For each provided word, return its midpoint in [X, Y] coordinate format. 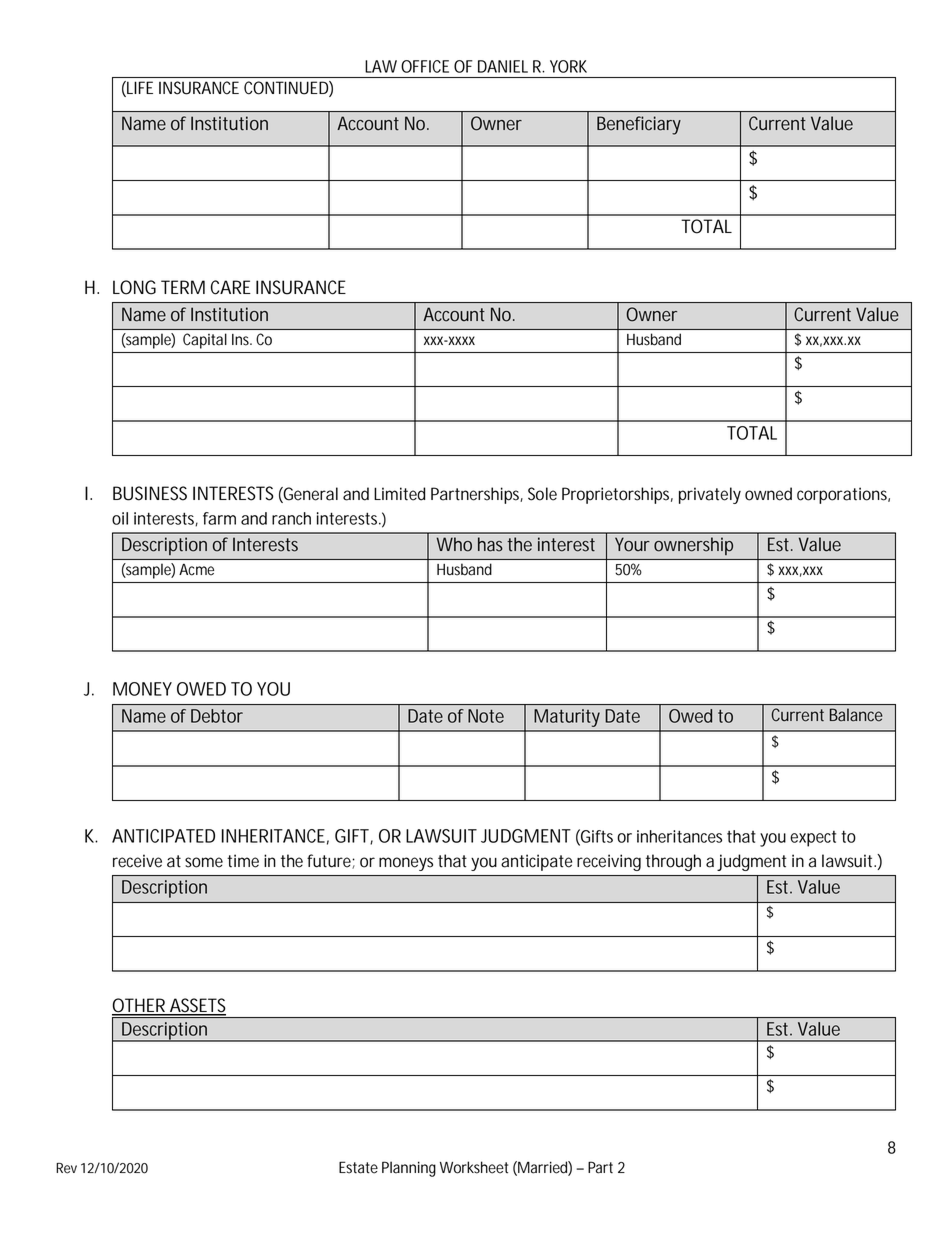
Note [486, 716]
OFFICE [425, 66]
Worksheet [474, 1167]
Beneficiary [639, 125]
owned [768, 494]
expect [813, 839]
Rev [66, 1168]
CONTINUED [287, 89]
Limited [399, 494]
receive [137, 861]
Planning [409, 1169]
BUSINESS [150, 493]
